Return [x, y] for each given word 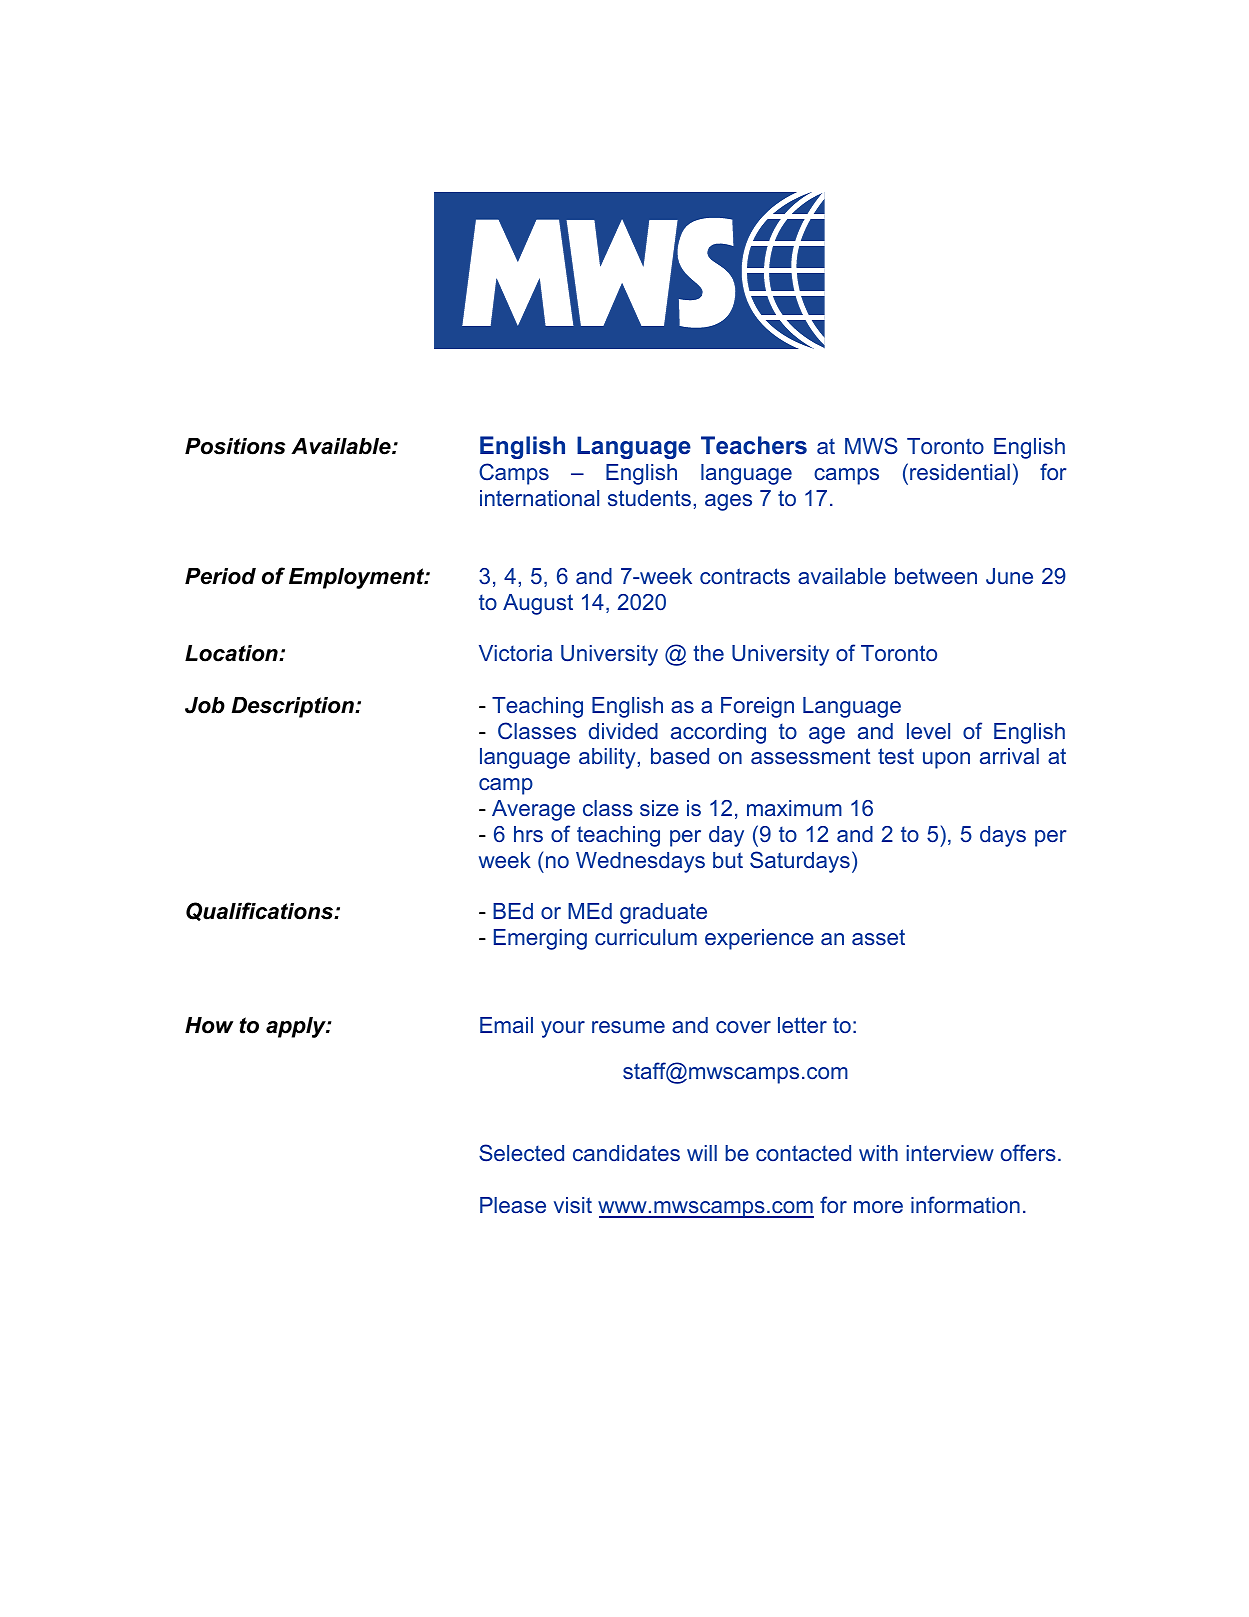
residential [960, 472]
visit [573, 1205]
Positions [235, 446]
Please [513, 1205]
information [965, 1204]
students [649, 498]
